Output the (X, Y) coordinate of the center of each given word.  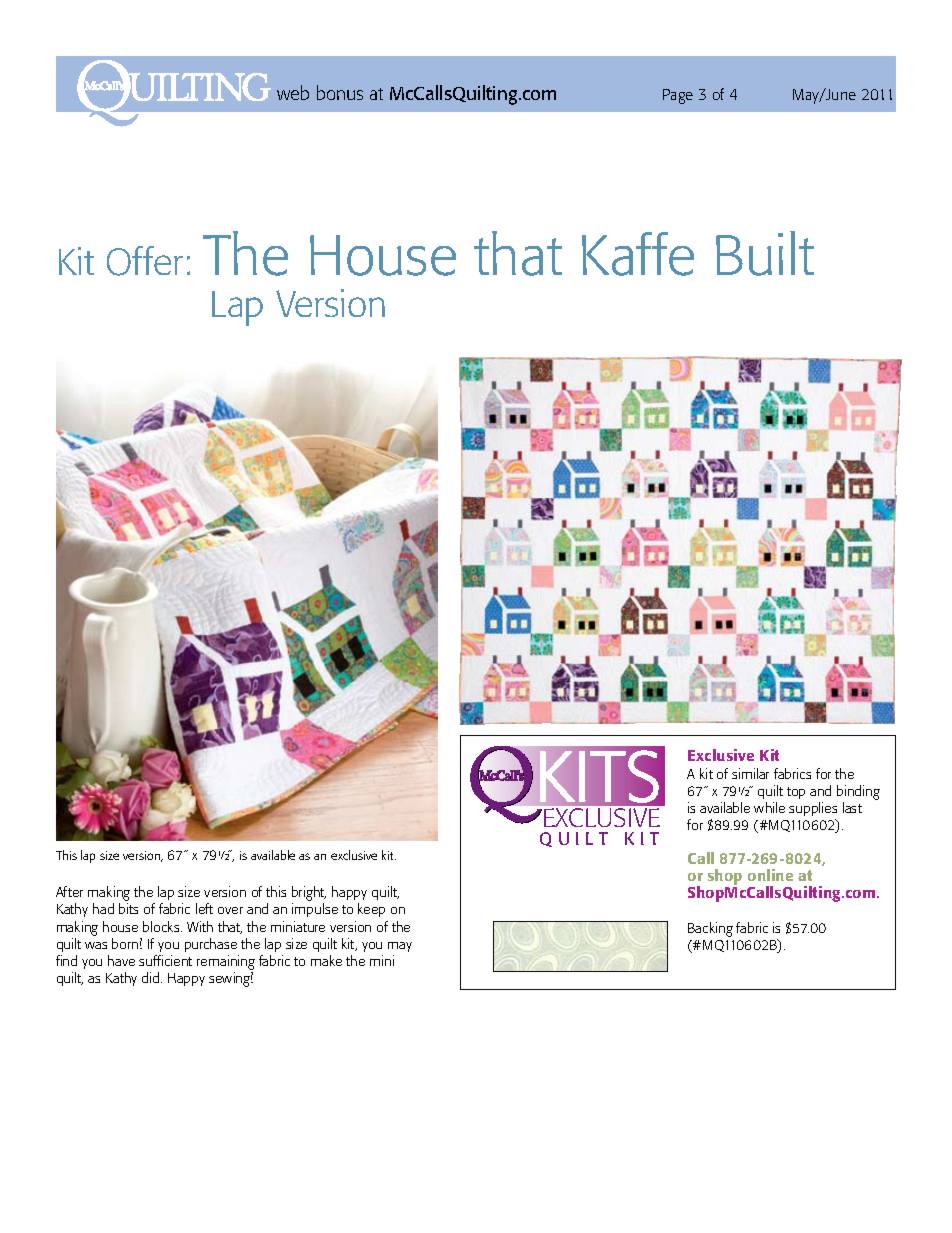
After (69, 891)
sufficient (165, 960)
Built (765, 253)
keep (371, 910)
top (796, 793)
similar (750, 773)
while (769, 807)
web (293, 92)
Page (678, 96)
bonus (340, 92)
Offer (145, 261)
